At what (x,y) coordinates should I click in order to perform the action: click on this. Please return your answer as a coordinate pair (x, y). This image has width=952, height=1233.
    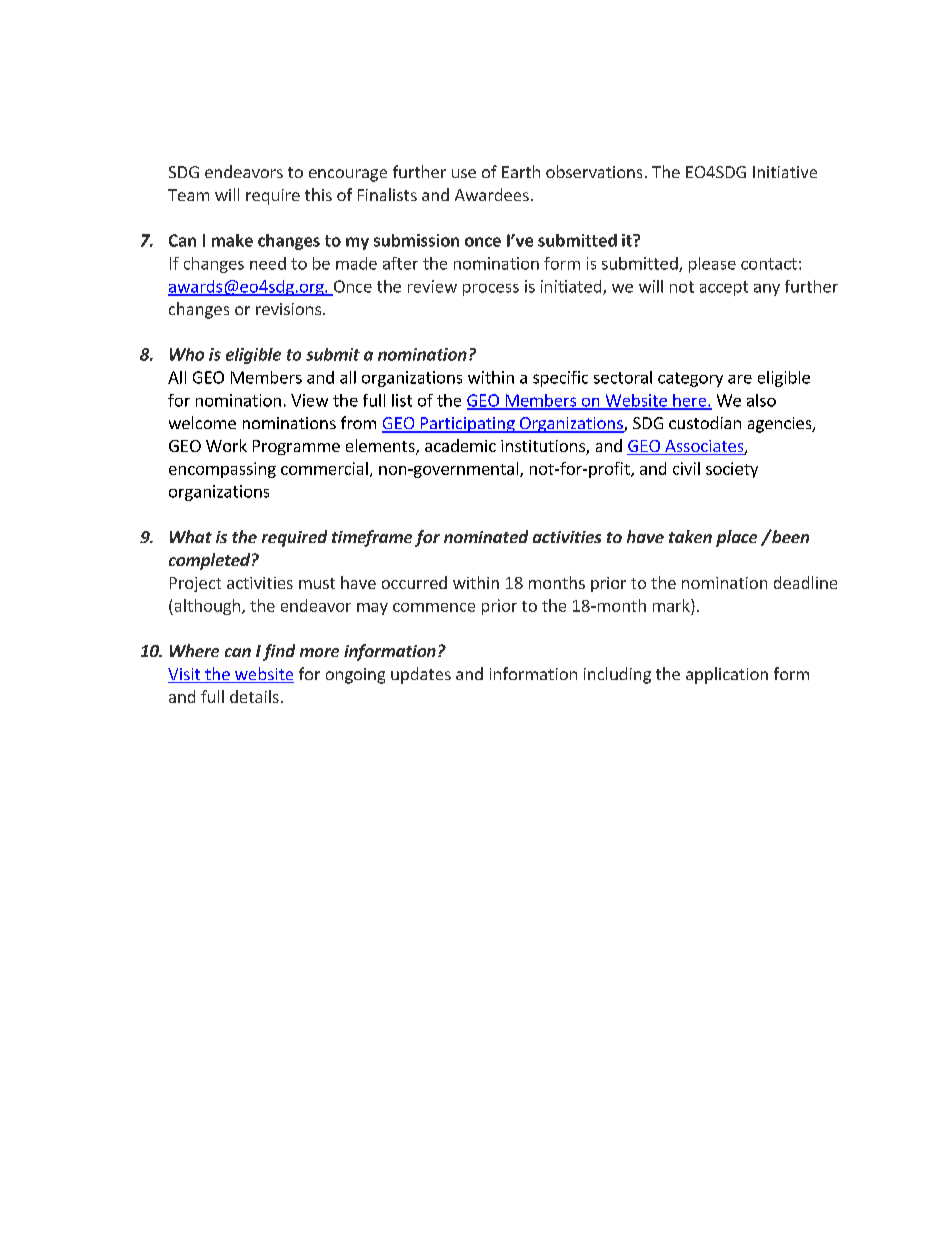
    Looking at the image, I should click on (318, 194).
